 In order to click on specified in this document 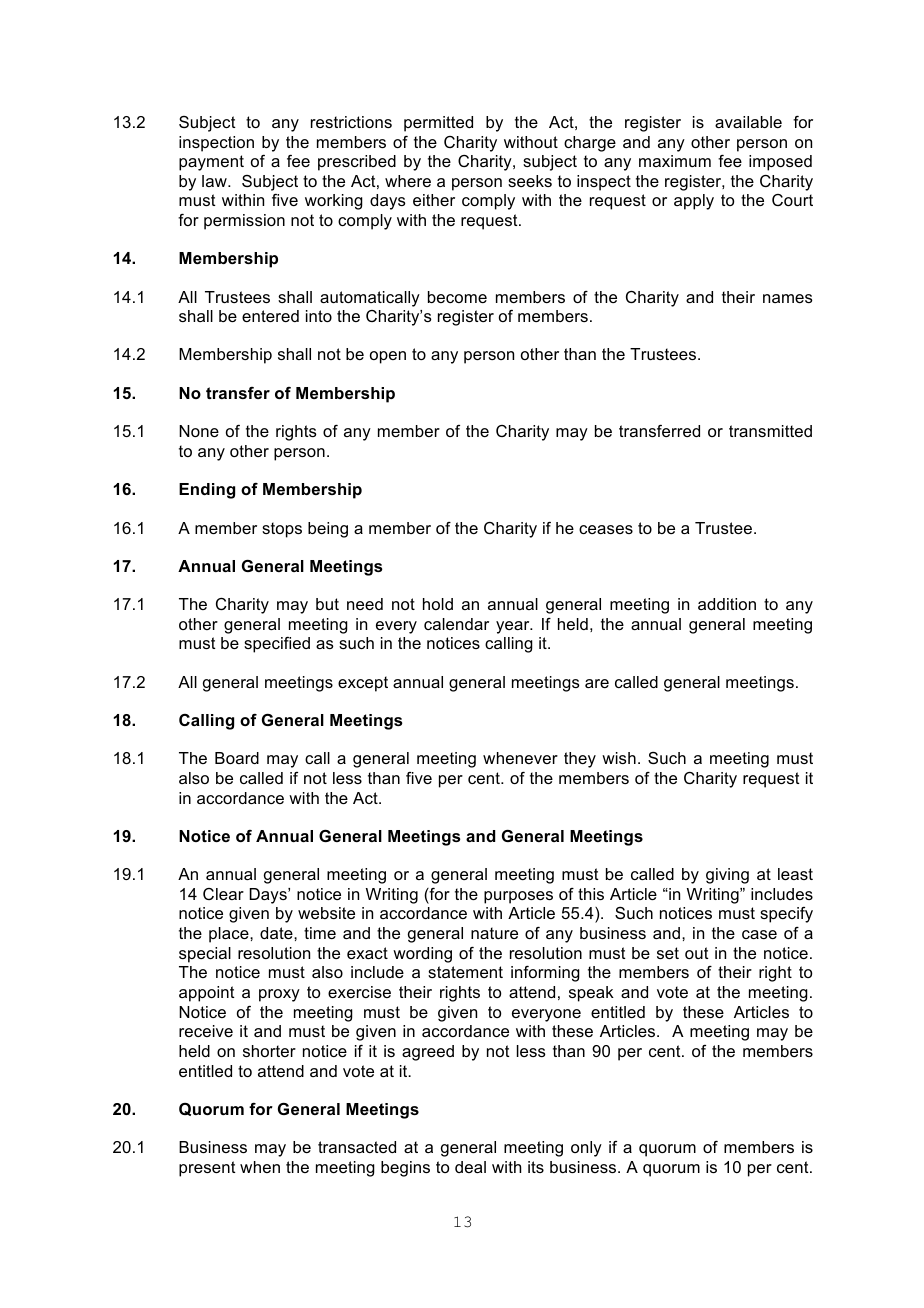, I will do `click(277, 645)`.
